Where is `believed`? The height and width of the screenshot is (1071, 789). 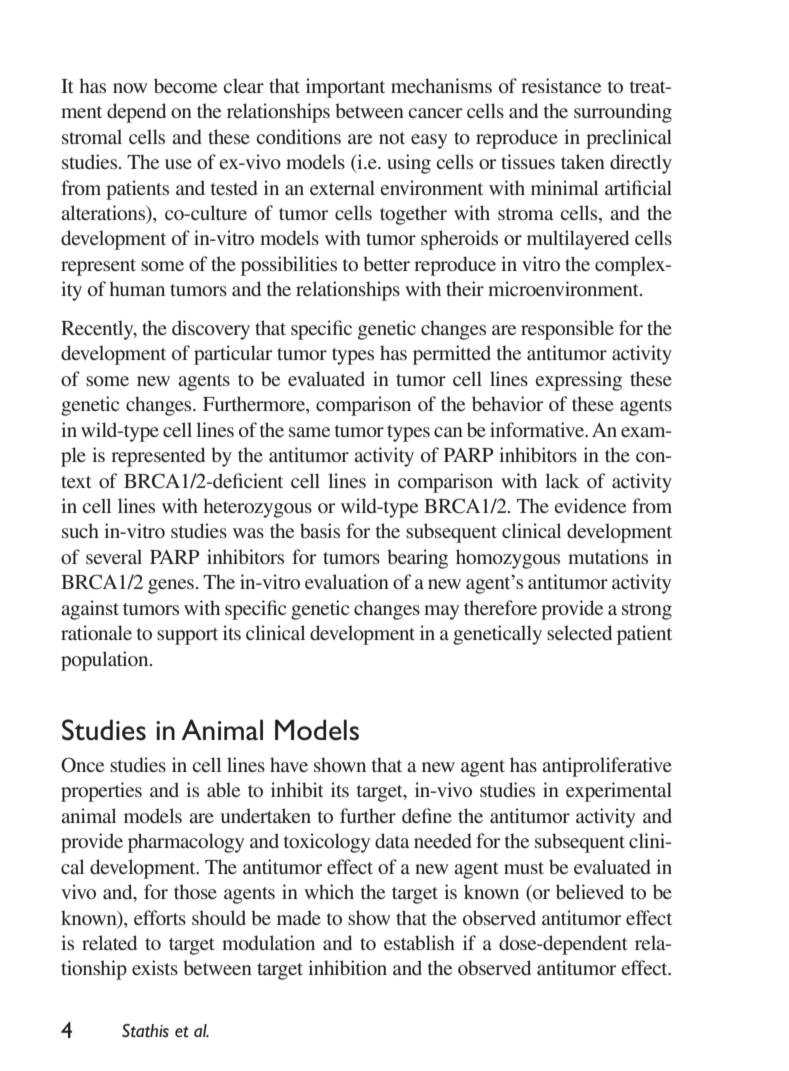
believed is located at coordinates (590, 891).
